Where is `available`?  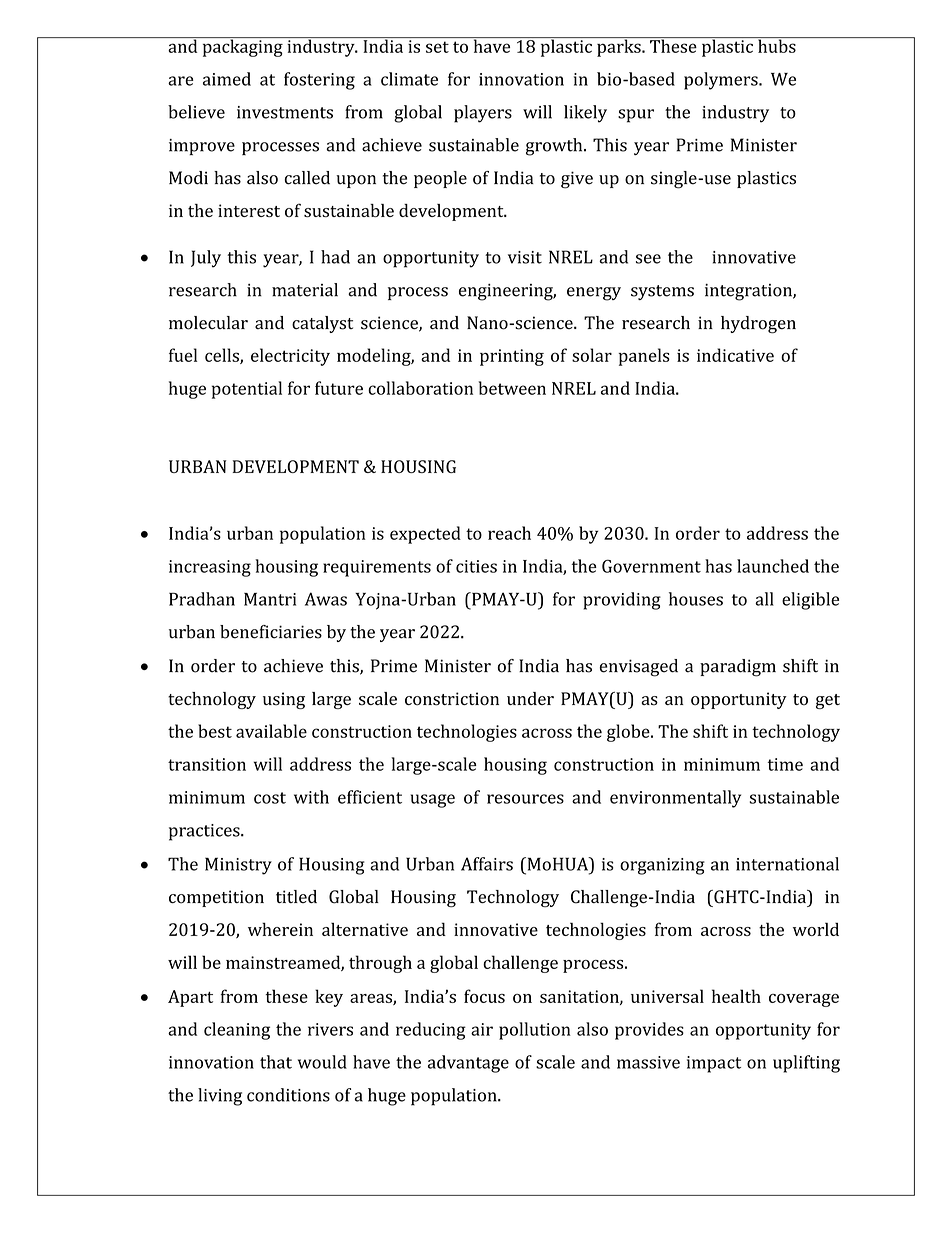 available is located at coordinates (271, 731).
